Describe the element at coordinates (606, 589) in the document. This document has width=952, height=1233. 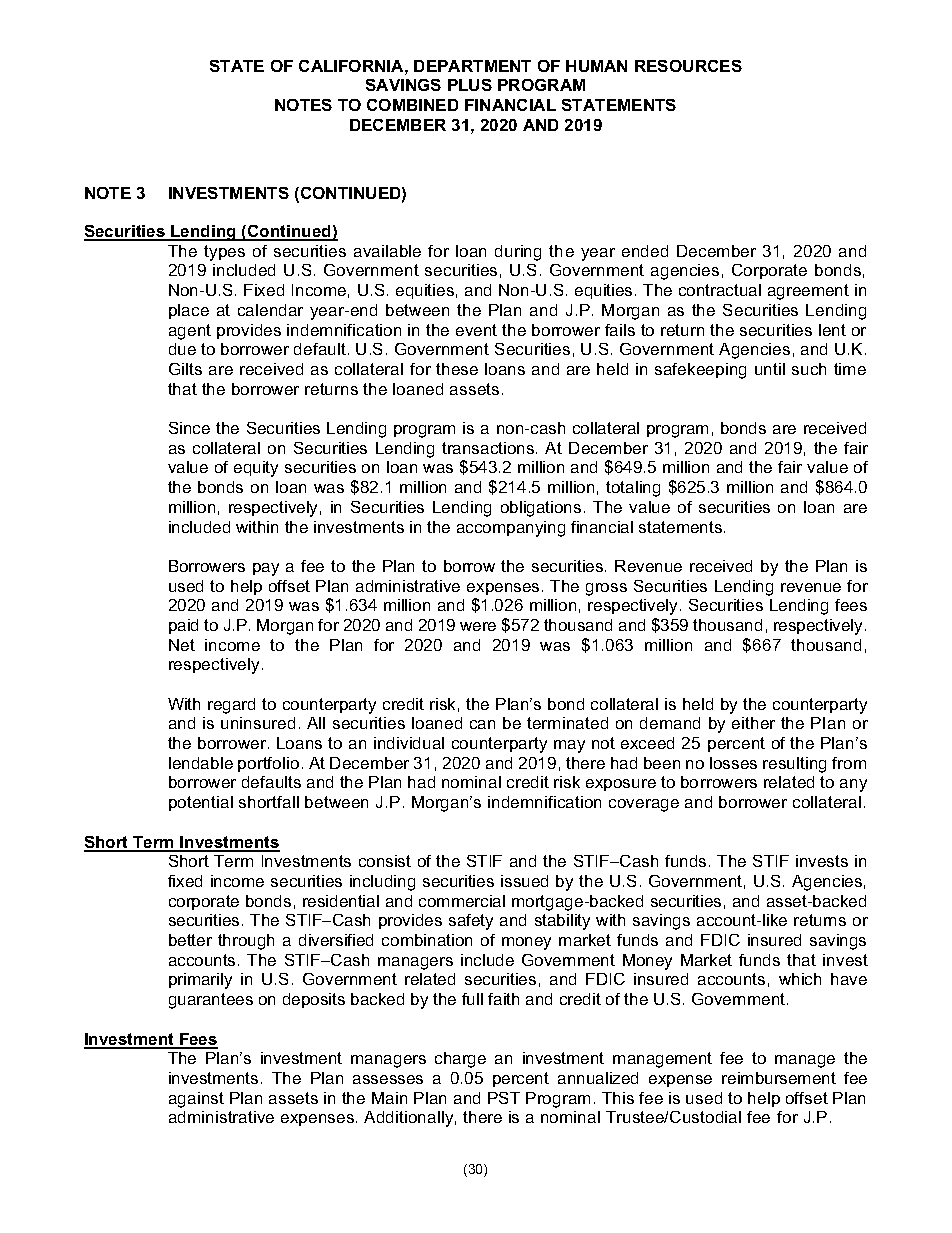
I see `gross` at that location.
